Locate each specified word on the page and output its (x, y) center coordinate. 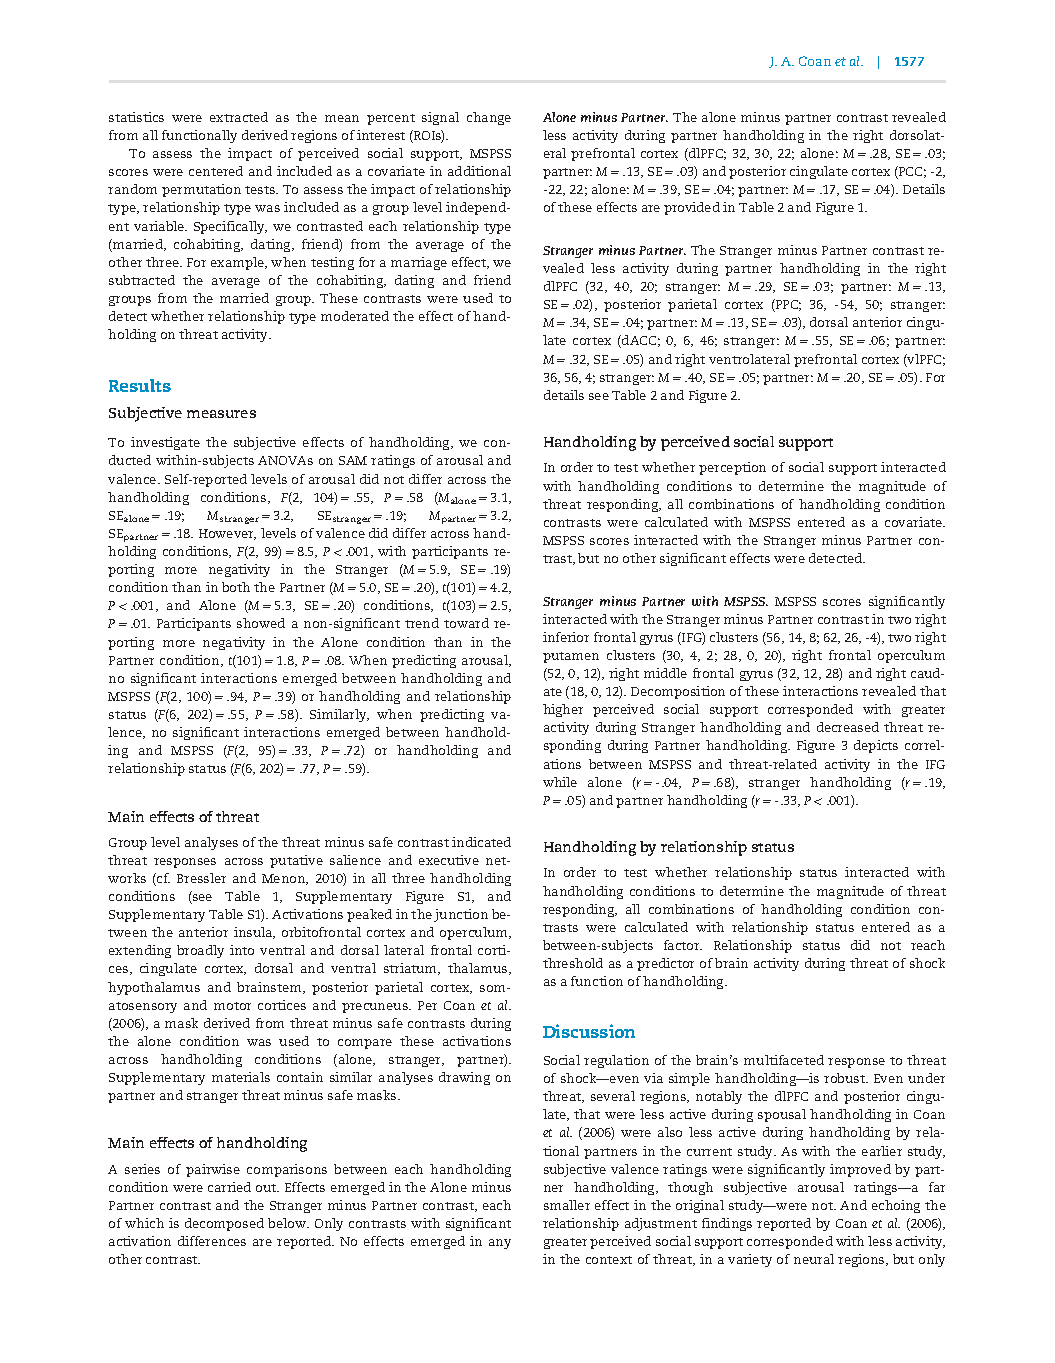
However (227, 534)
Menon (285, 879)
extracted (239, 117)
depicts (876, 746)
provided (692, 208)
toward (466, 623)
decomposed (224, 1224)
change (489, 118)
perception (732, 468)
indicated (481, 842)
